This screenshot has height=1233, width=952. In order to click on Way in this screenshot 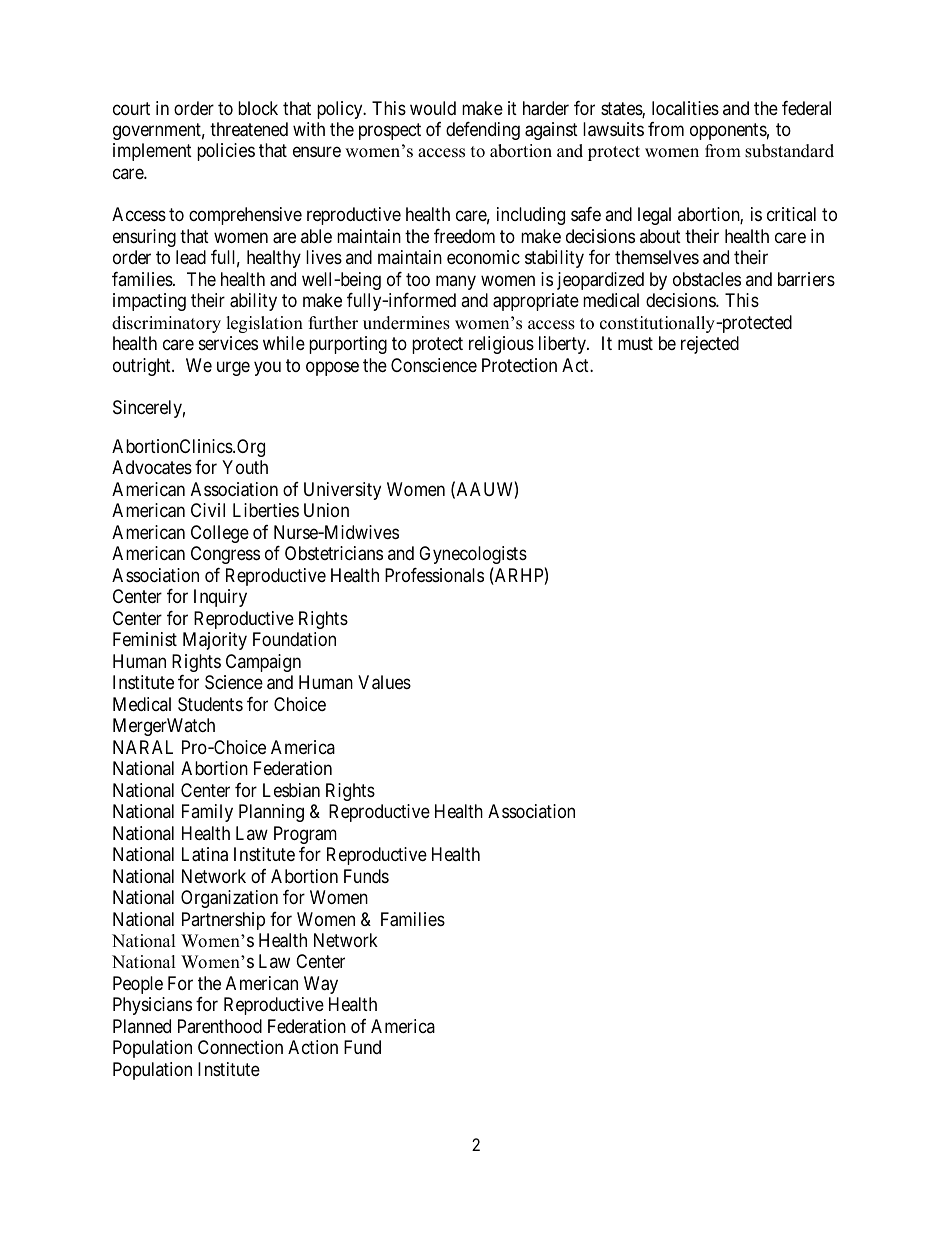, I will do `click(321, 985)`.
